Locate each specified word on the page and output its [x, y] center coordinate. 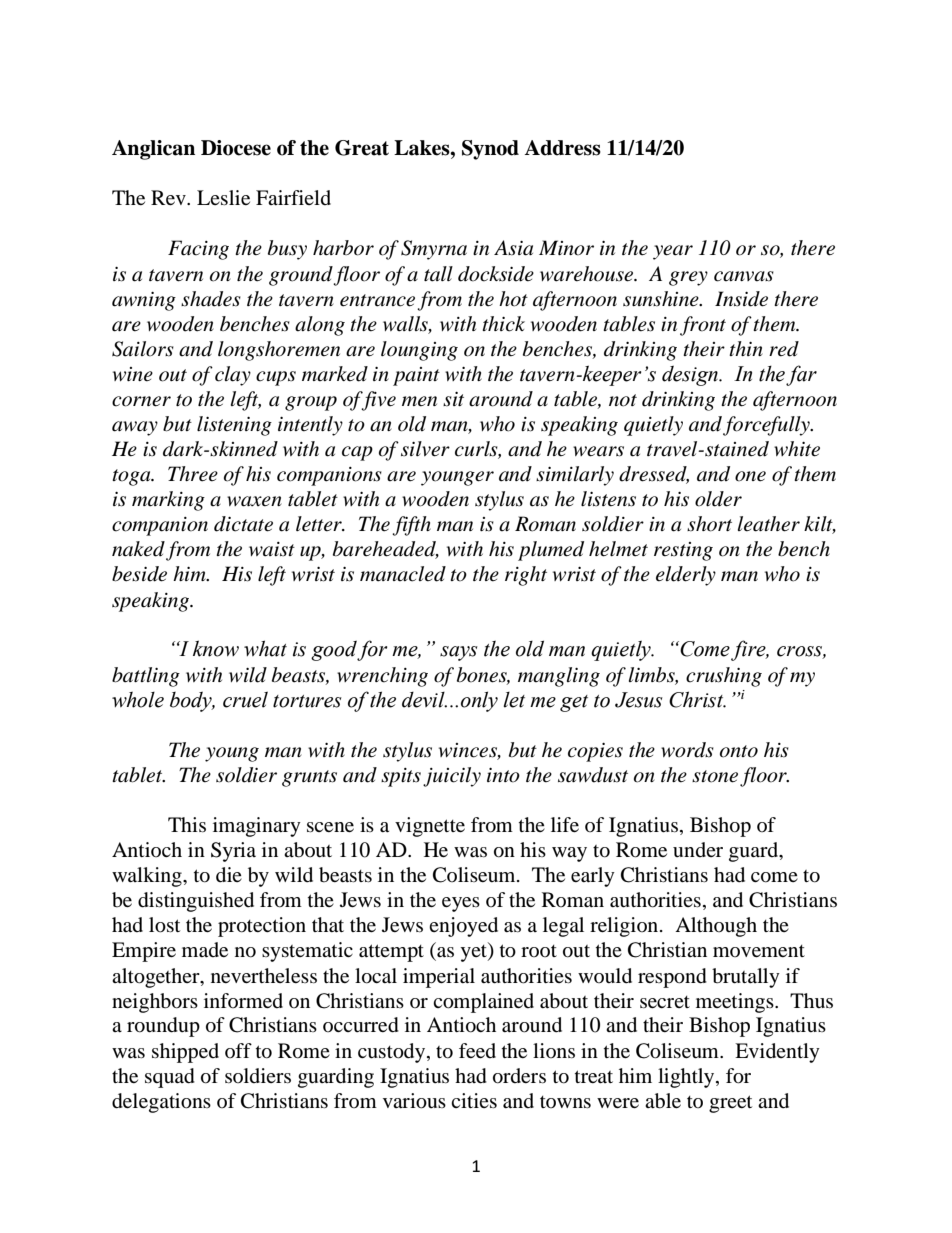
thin [746, 348]
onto [739, 751]
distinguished [196, 902]
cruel [245, 700]
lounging [419, 351]
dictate [243, 524]
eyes [461, 904]
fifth [411, 526]
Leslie [223, 197]
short [709, 524]
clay [233, 376]
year [673, 252]
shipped [185, 1053]
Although [716, 927]
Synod [490, 150]
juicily [452, 777]
